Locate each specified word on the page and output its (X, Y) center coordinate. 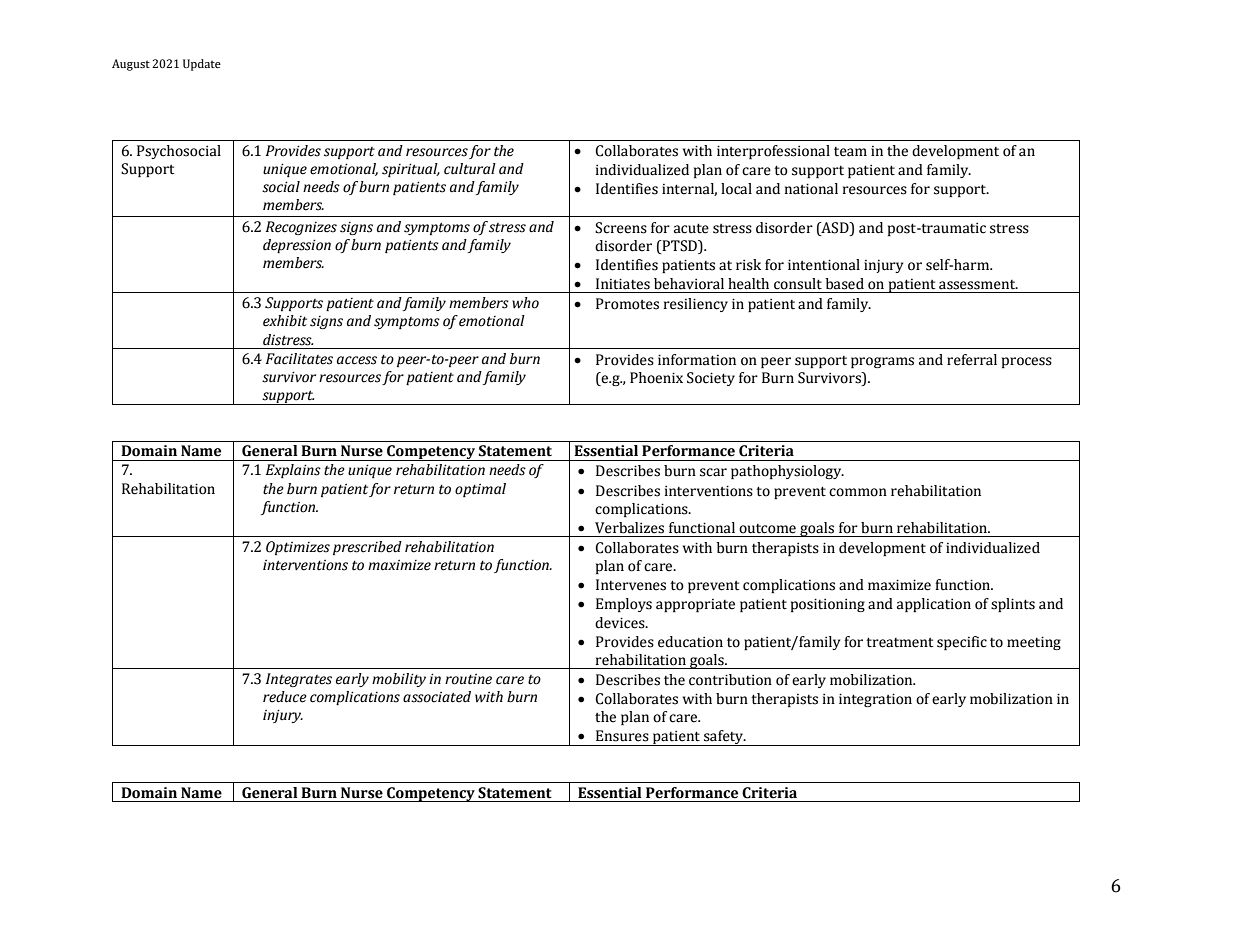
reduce (285, 697)
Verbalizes (629, 528)
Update (202, 65)
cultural (470, 169)
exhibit (285, 321)
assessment (978, 285)
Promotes (627, 304)
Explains (293, 471)
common (858, 492)
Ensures (622, 736)
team (850, 152)
